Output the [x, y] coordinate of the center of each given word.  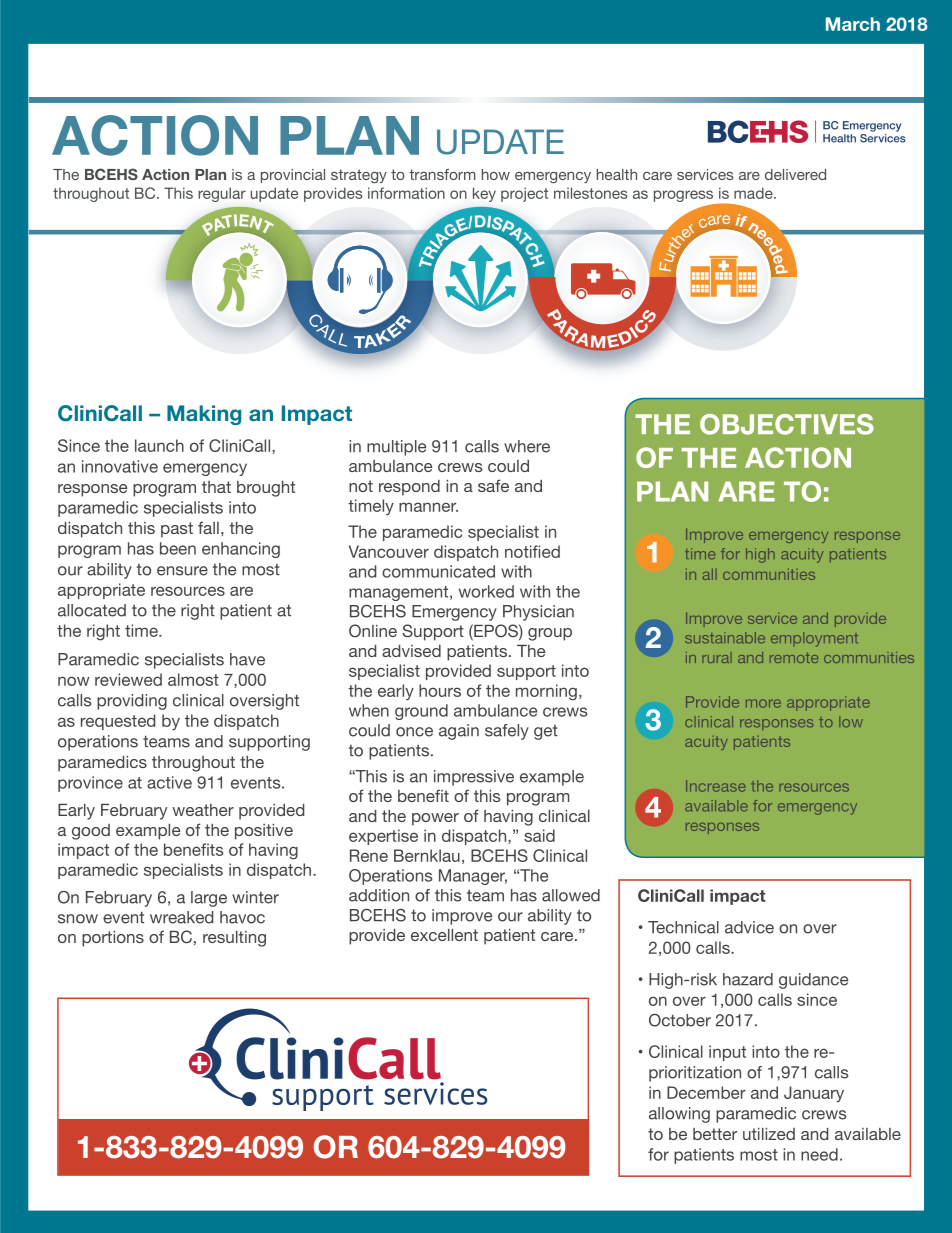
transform [442, 174]
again [459, 732]
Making [204, 415]
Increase [716, 786]
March [853, 24]
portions [113, 939]
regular [222, 194]
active [169, 782]
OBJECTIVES [787, 424]
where [527, 446]
